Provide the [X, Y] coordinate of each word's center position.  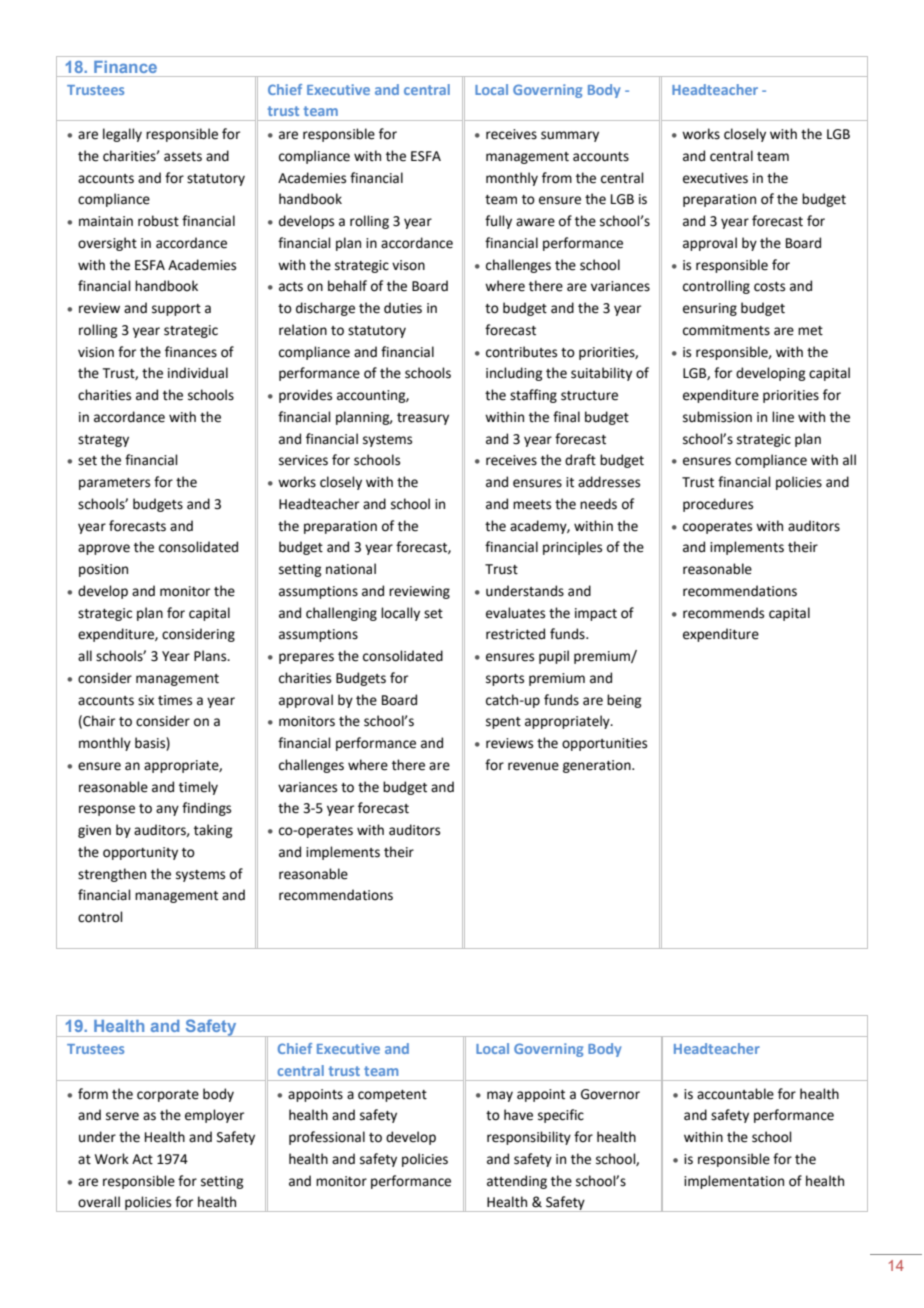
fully [498, 222]
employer [214, 1116]
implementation [734, 1182]
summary [570, 136]
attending [517, 1182]
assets [183, 157]
